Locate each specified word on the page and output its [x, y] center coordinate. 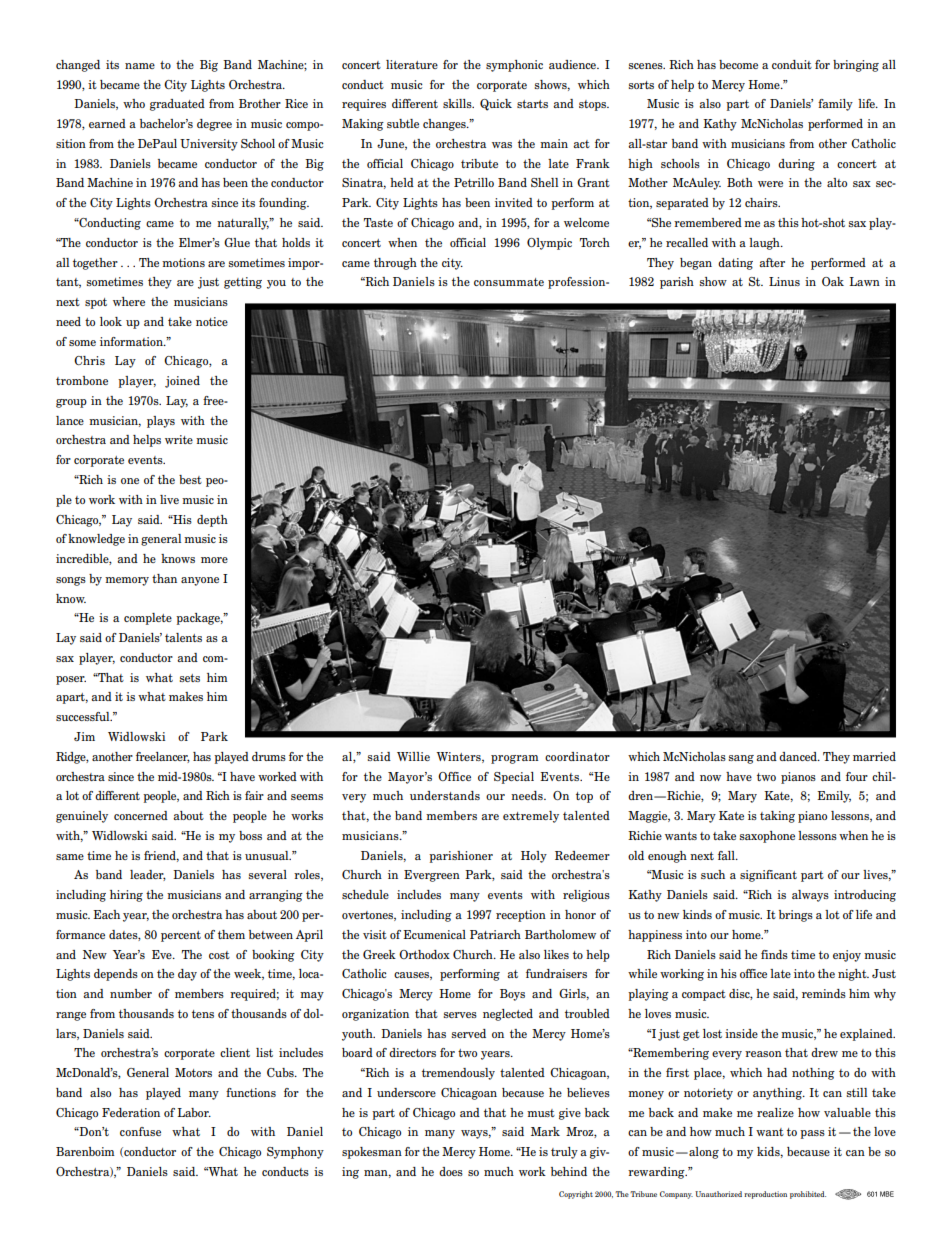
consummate [509, 282]
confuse [140, 1131]
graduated [177, 105]
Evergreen [432, 876]
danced [799, 756]
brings [796, 916]
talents [183, 637]
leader [148, 875]
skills [458, 103]
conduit [792, 64]
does [451, 1171]
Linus [784, 281]
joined [182, 382]
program [515, 759]
